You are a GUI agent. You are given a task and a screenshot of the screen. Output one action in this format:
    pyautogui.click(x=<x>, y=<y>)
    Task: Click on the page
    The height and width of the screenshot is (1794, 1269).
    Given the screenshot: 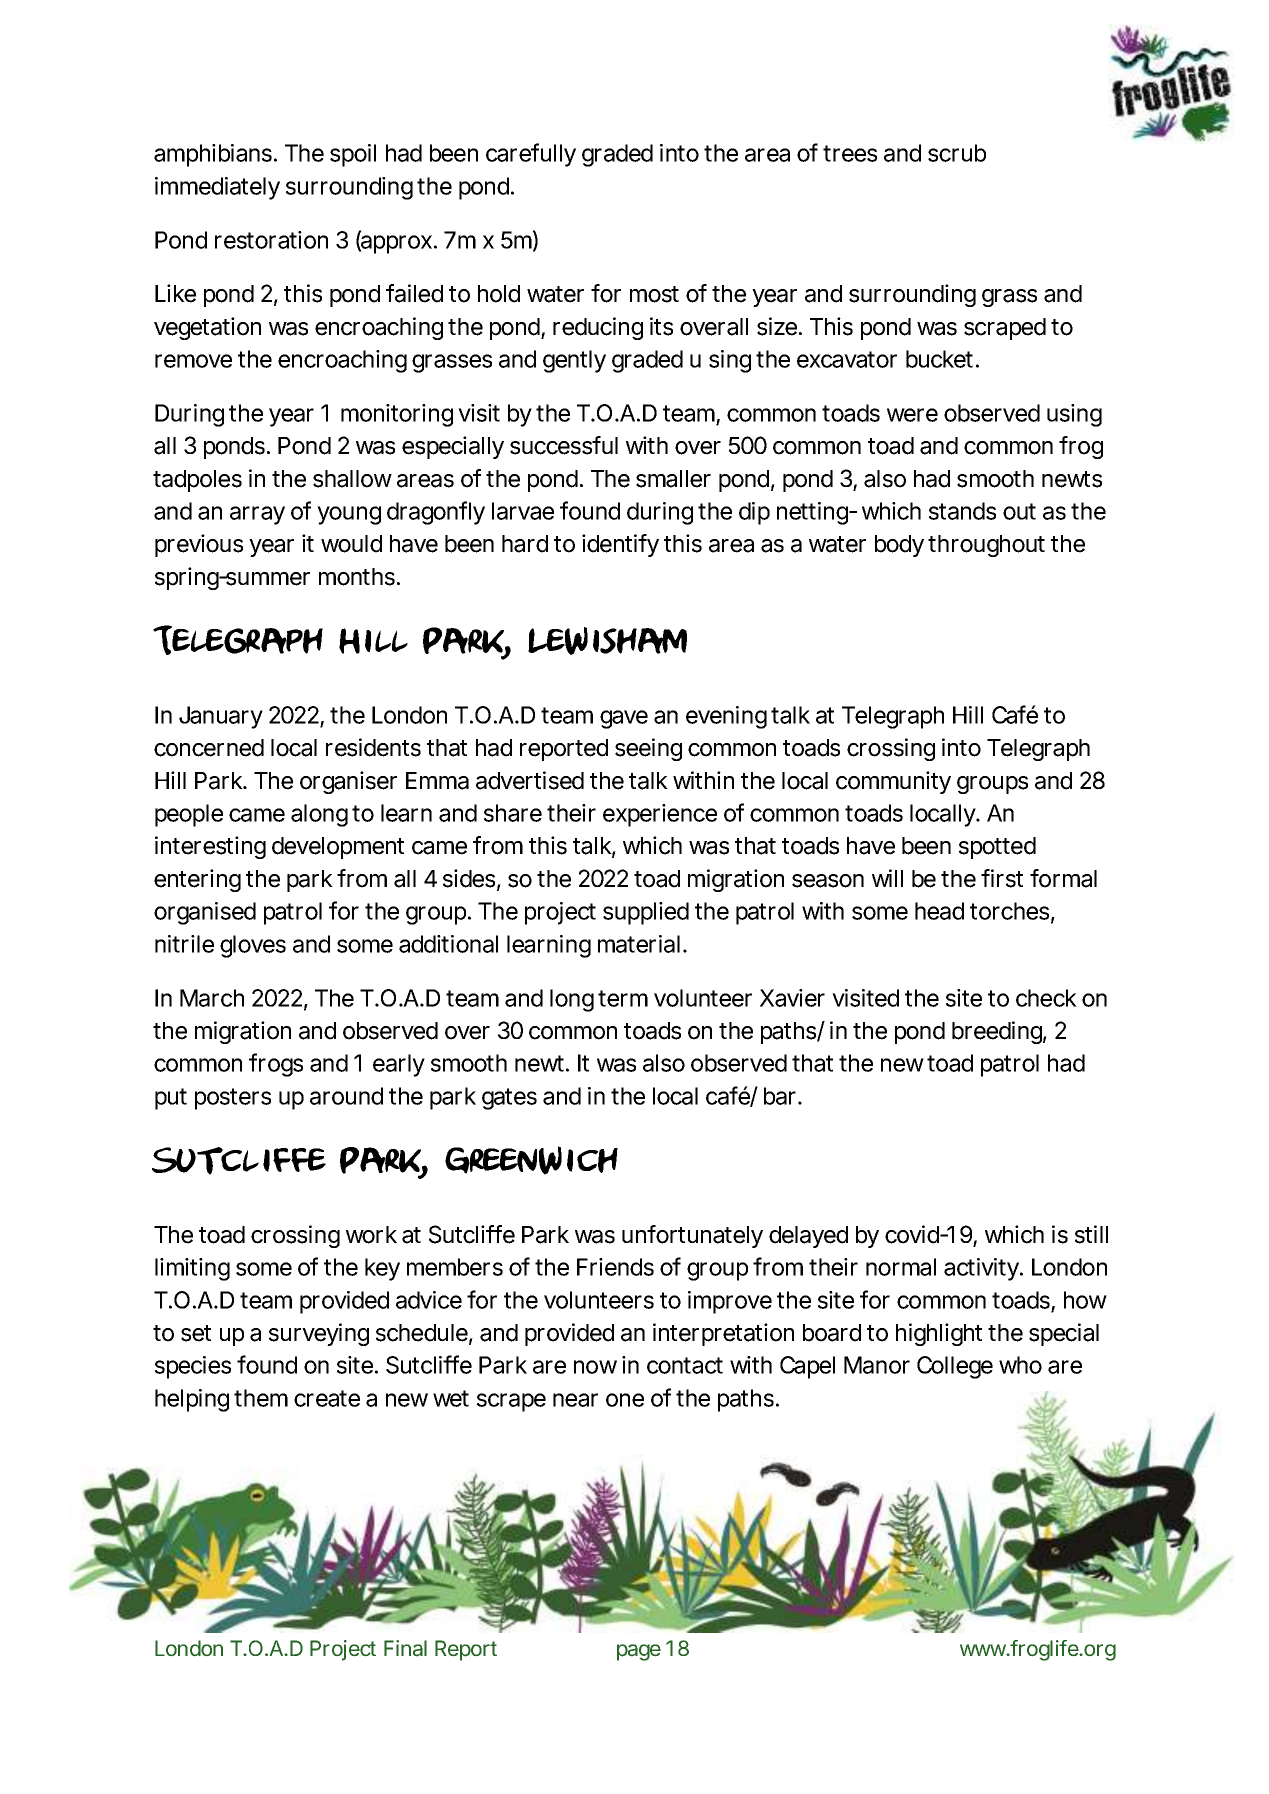 What is the action you would take?
    pyautogui.click(x=639, y=1652)
